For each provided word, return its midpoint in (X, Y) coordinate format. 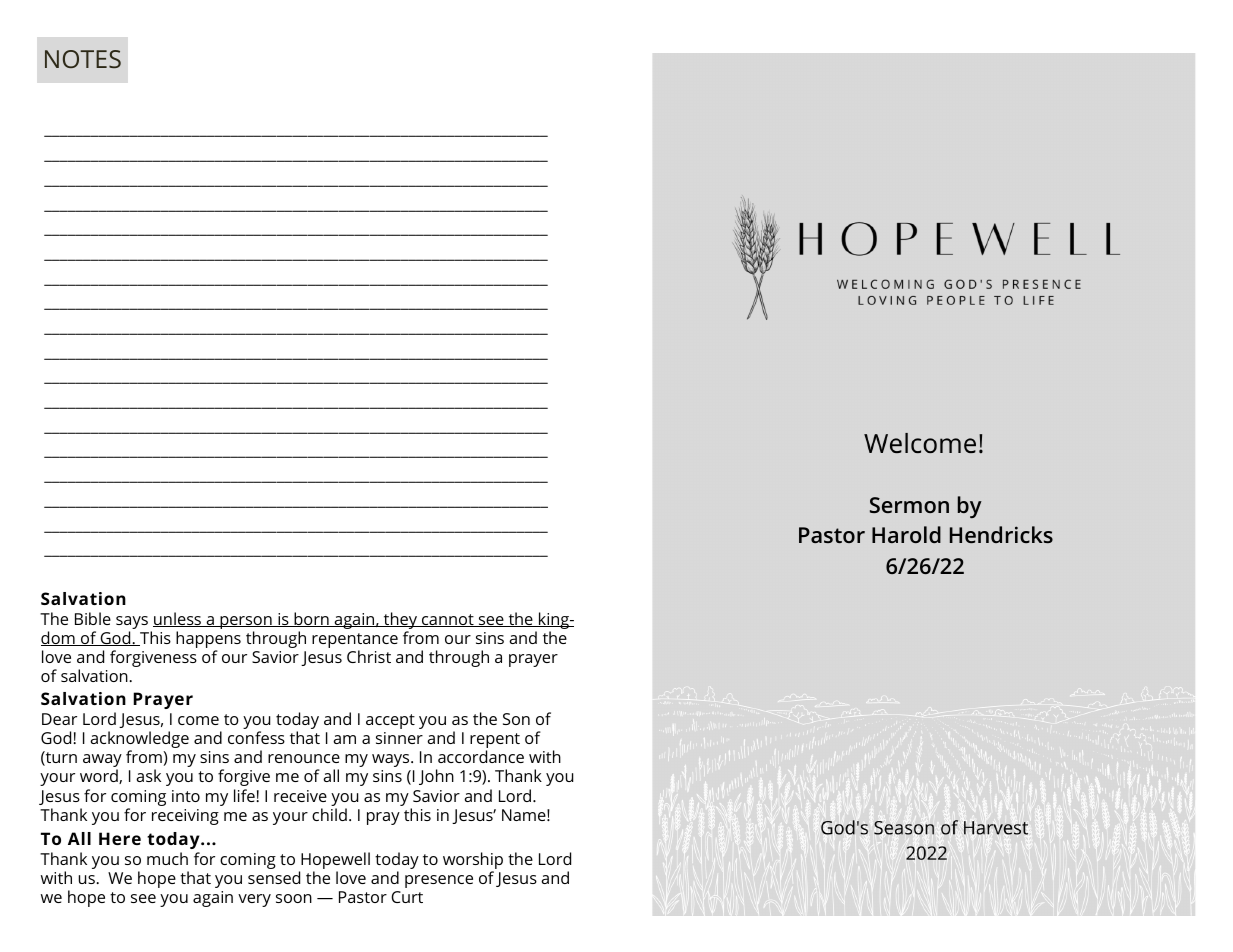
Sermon (909, 505)
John (436, 777)
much (167, 858)
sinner (399, 738)
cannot (448, 620)
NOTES (83, 59)
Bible (93, 618)
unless (178, 619)
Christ (369, 656)
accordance (481, 756)
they (401, 620)
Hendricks (1001, 534)
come (198, 720)
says (132, 622)
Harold (906, 534)
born (311, 619)
